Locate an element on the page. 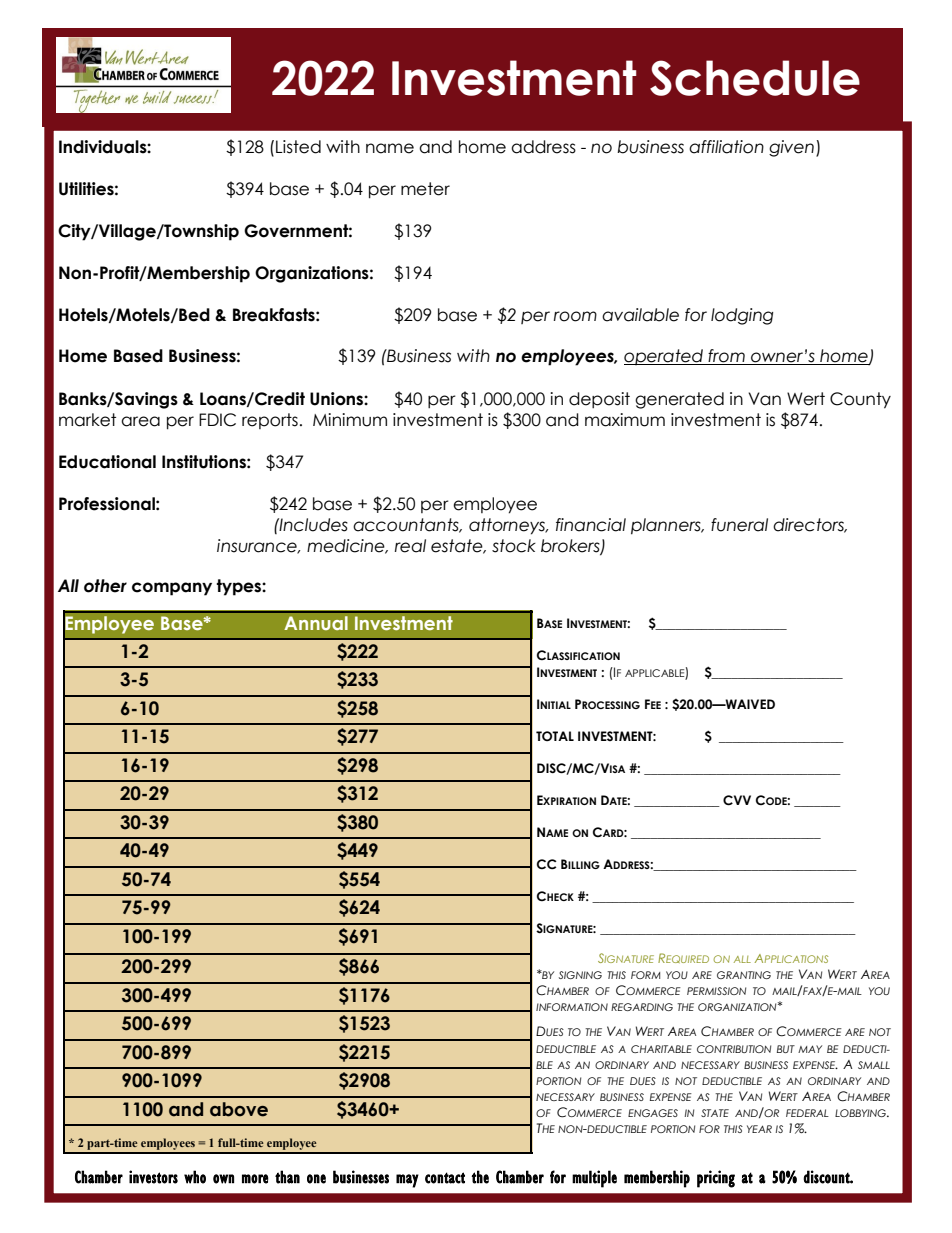 The image size is (952, 1233). Listed is located at coordinates (298, 147).
